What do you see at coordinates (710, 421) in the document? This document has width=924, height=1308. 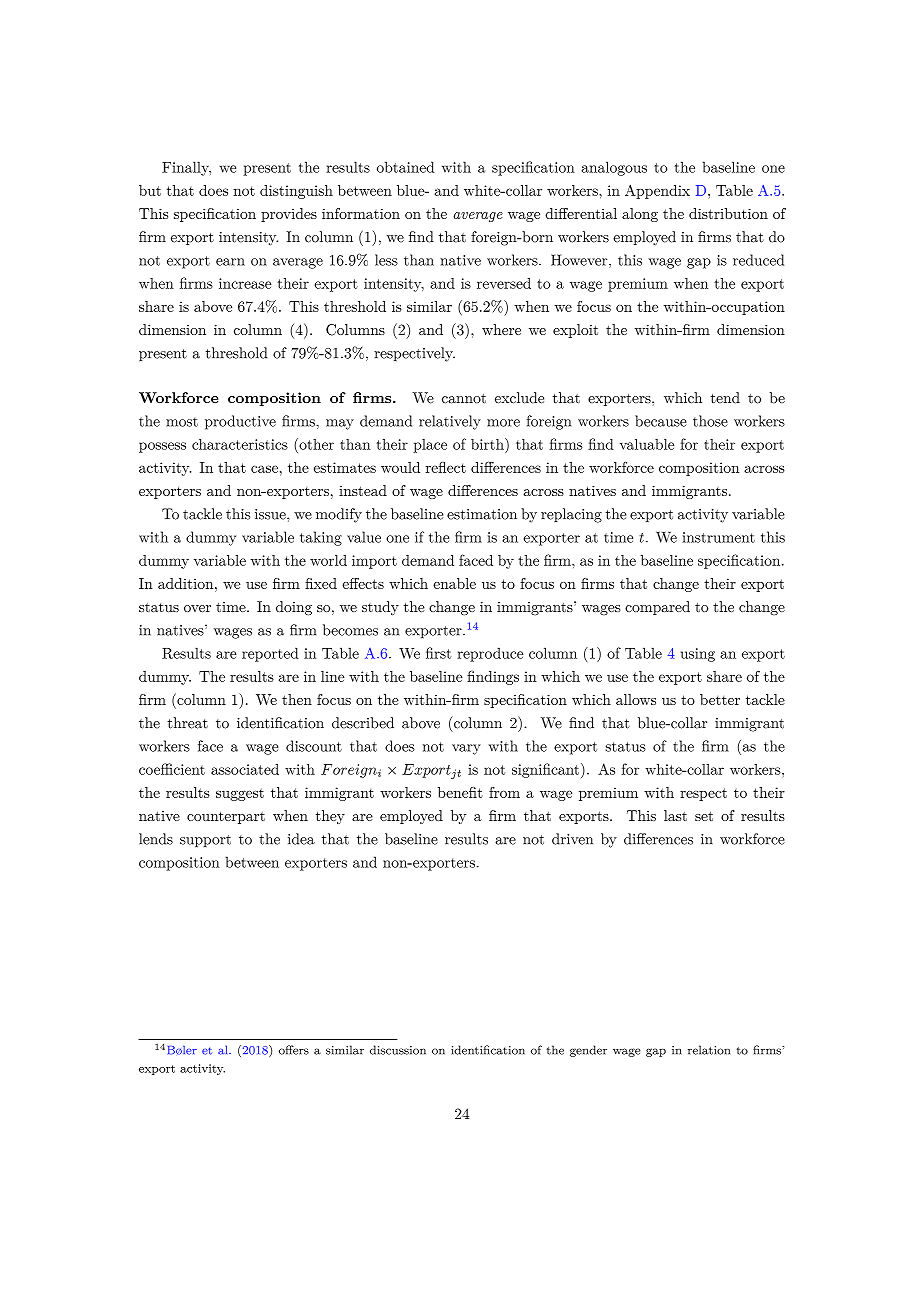 I see `those` at bounding box center [710, 421].
